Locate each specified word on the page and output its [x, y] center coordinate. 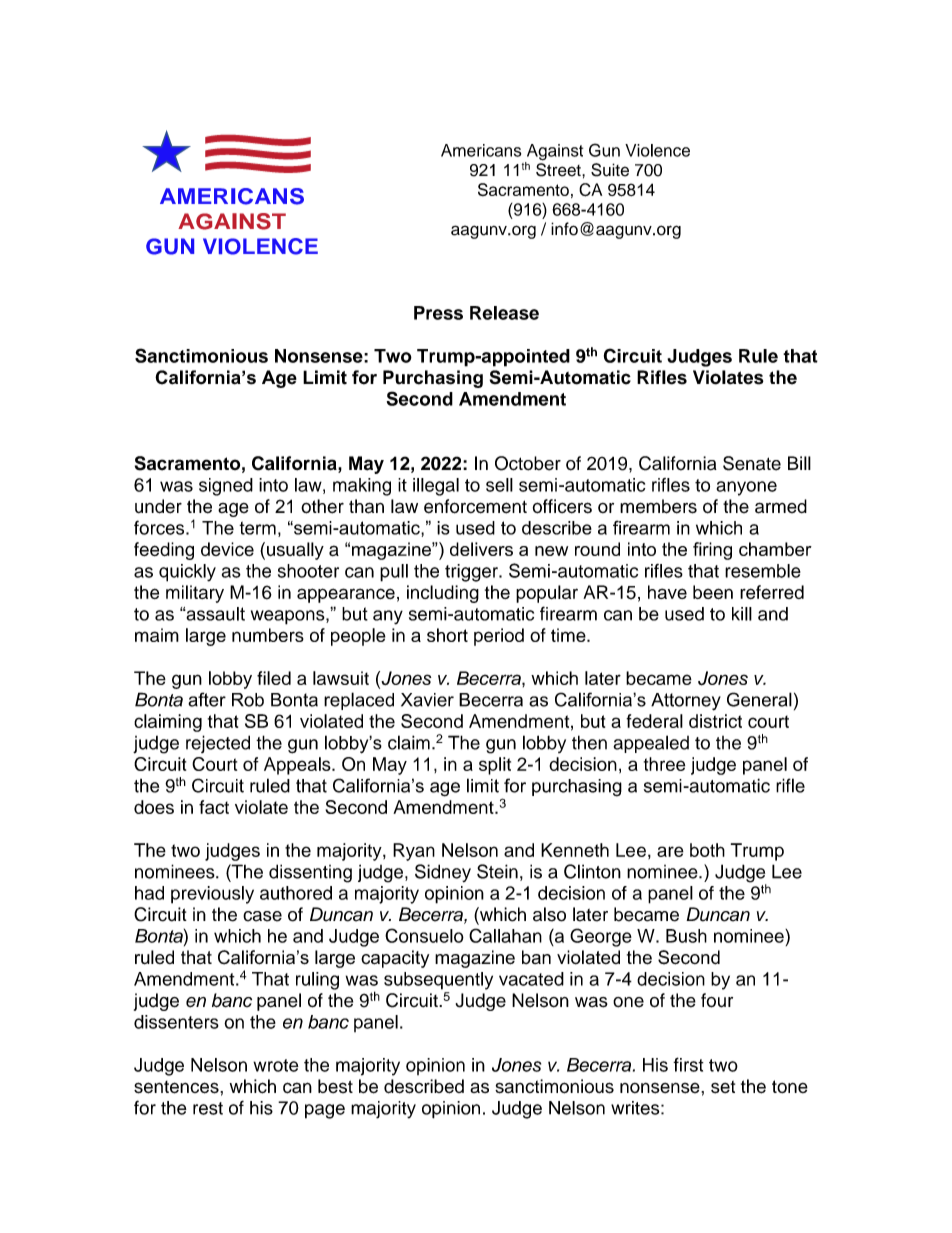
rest [208, 1108]
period [499, 637]
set [723, 1087]
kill [742, 614]
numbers [268, 635]
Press [438, 313]
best [335, 1086]
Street [559, 170]
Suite [610, 170]
